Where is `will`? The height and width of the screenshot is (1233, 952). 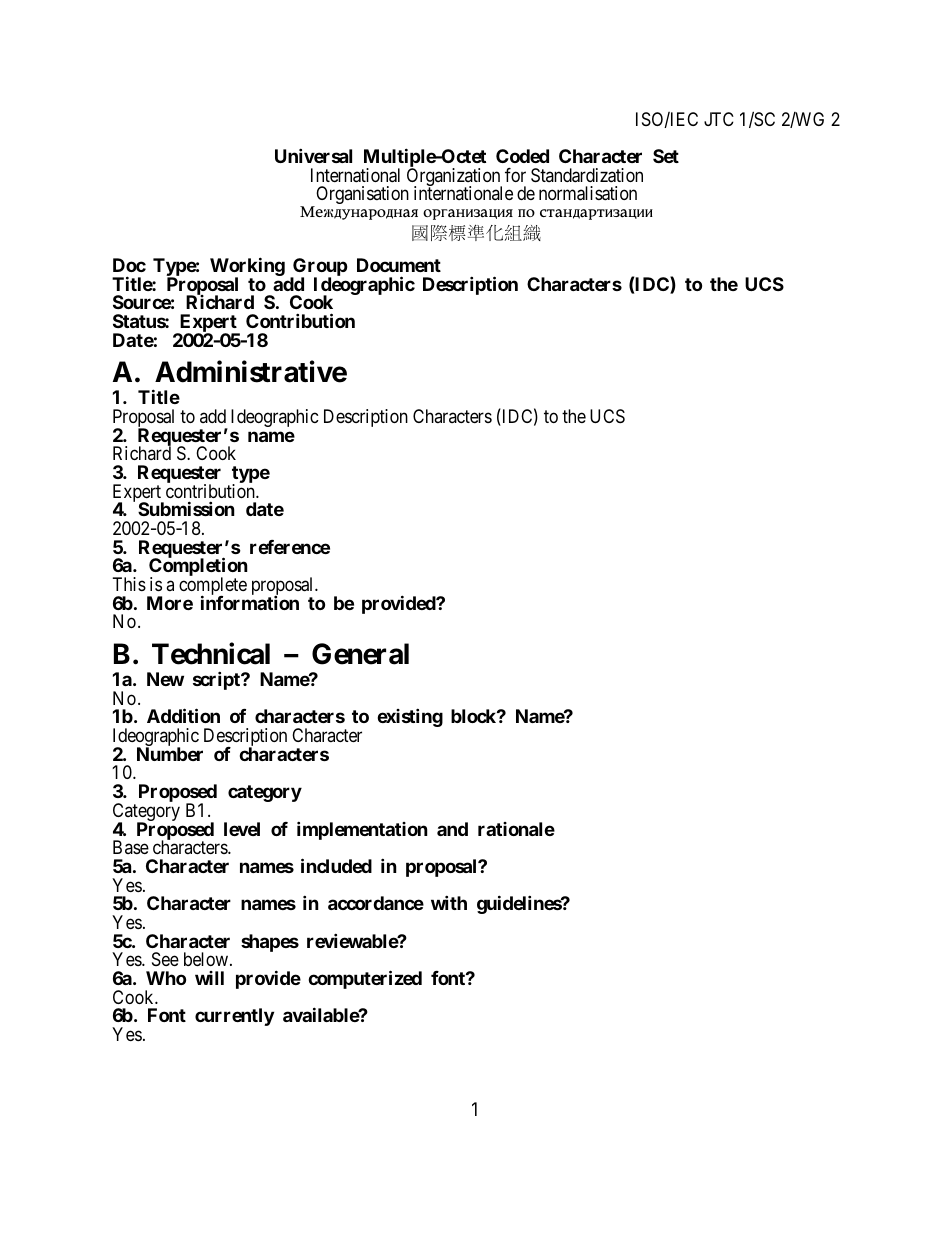 will is located at coordinates (209, 978).
